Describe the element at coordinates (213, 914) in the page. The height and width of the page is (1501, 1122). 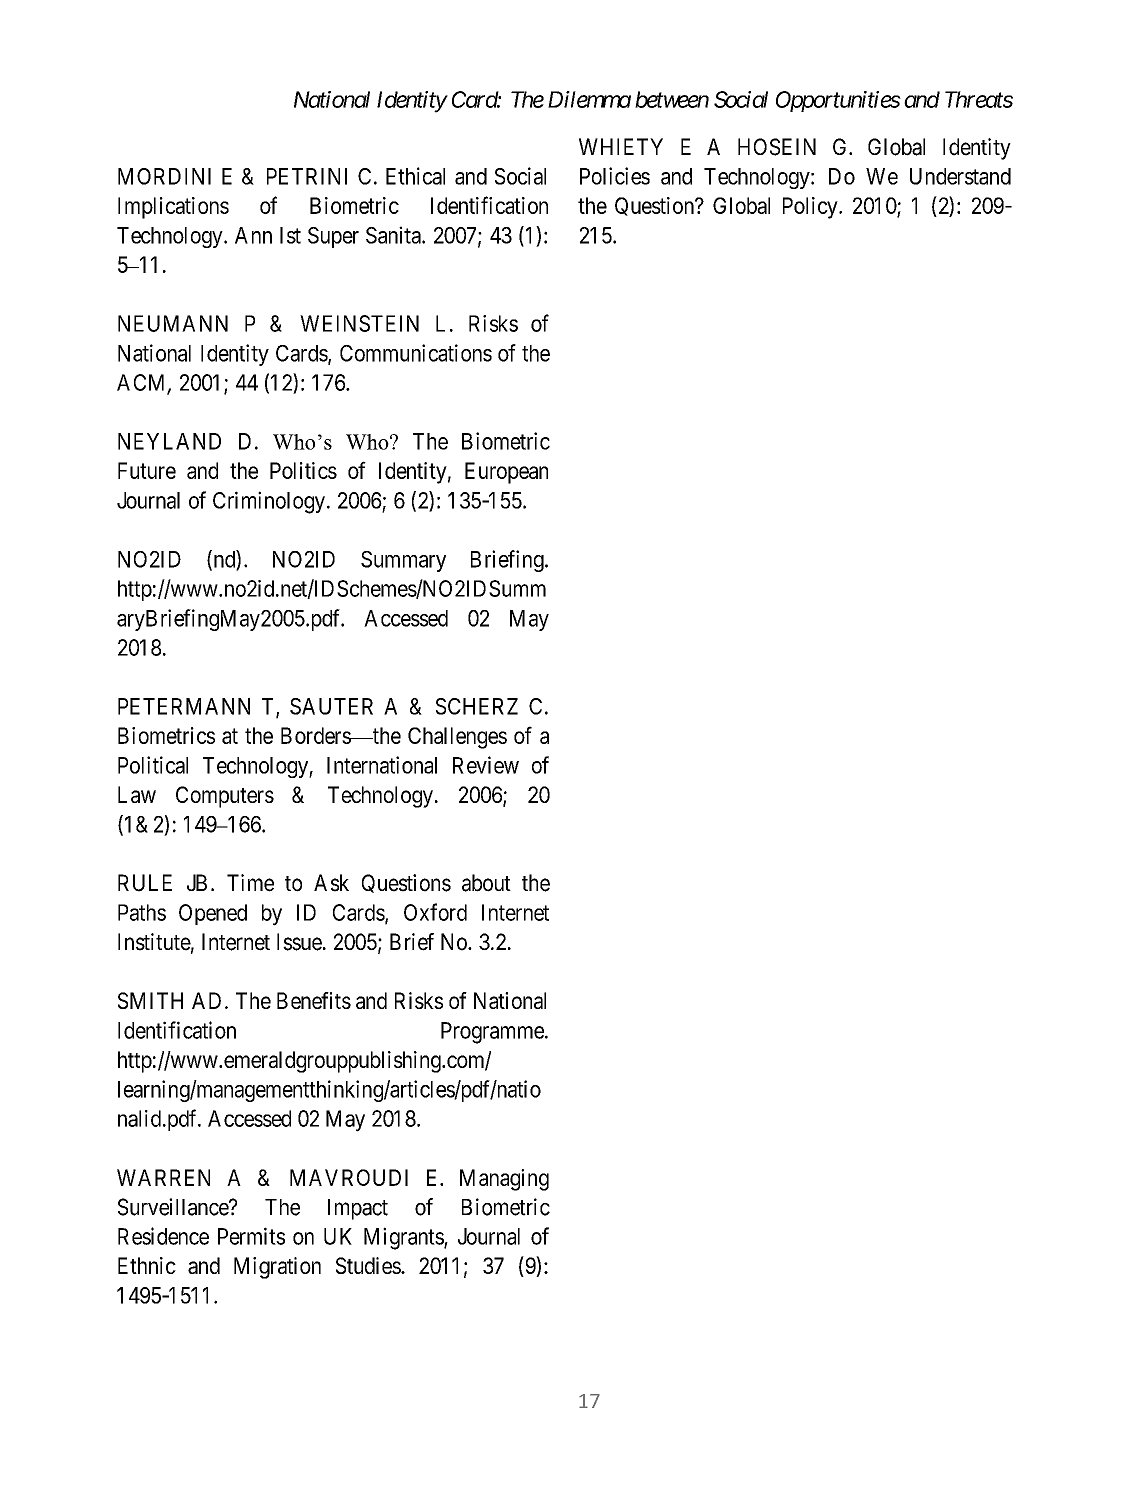
I see `Opened` at that location.
